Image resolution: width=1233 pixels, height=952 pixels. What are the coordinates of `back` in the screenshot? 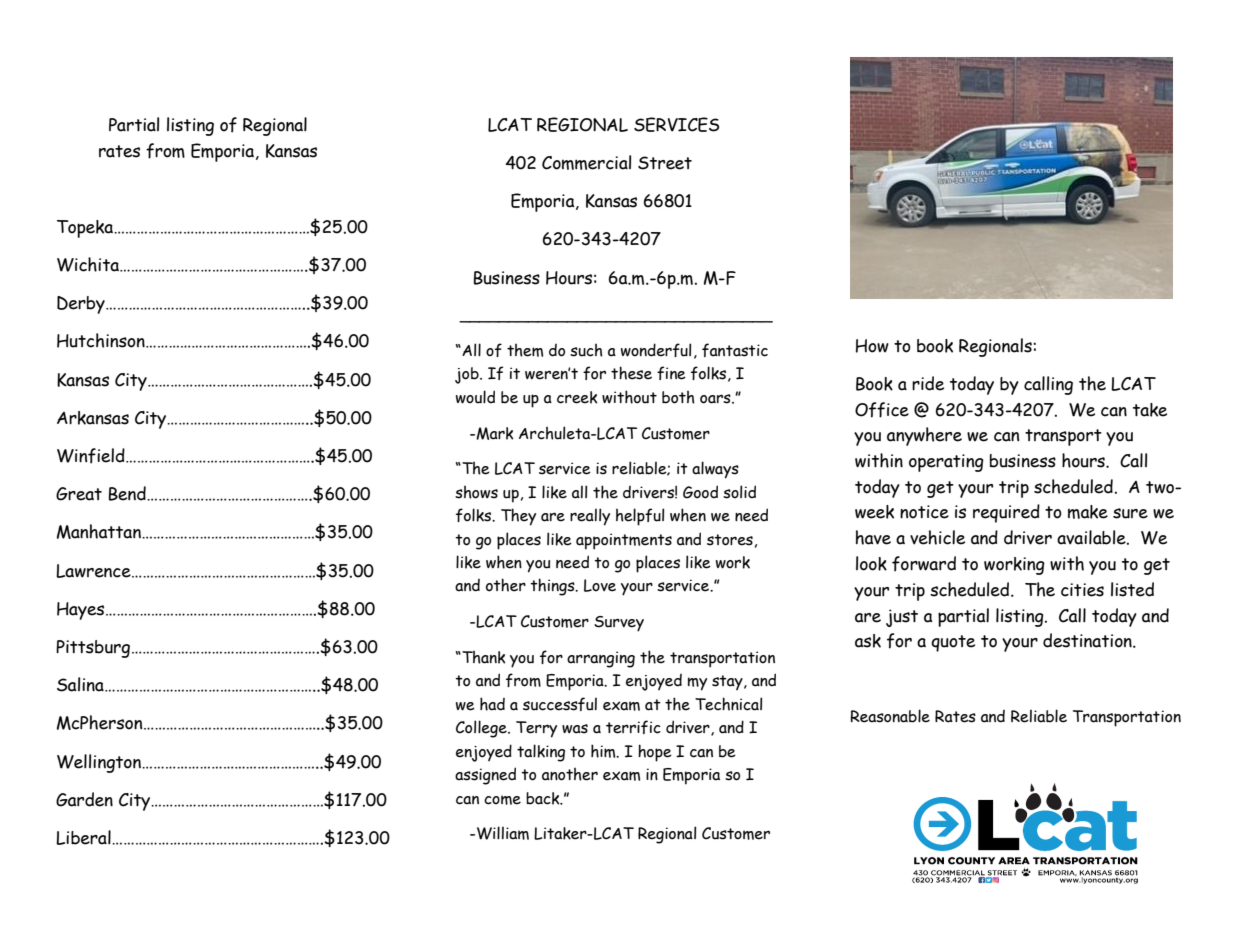 It's located at (544, 798).
